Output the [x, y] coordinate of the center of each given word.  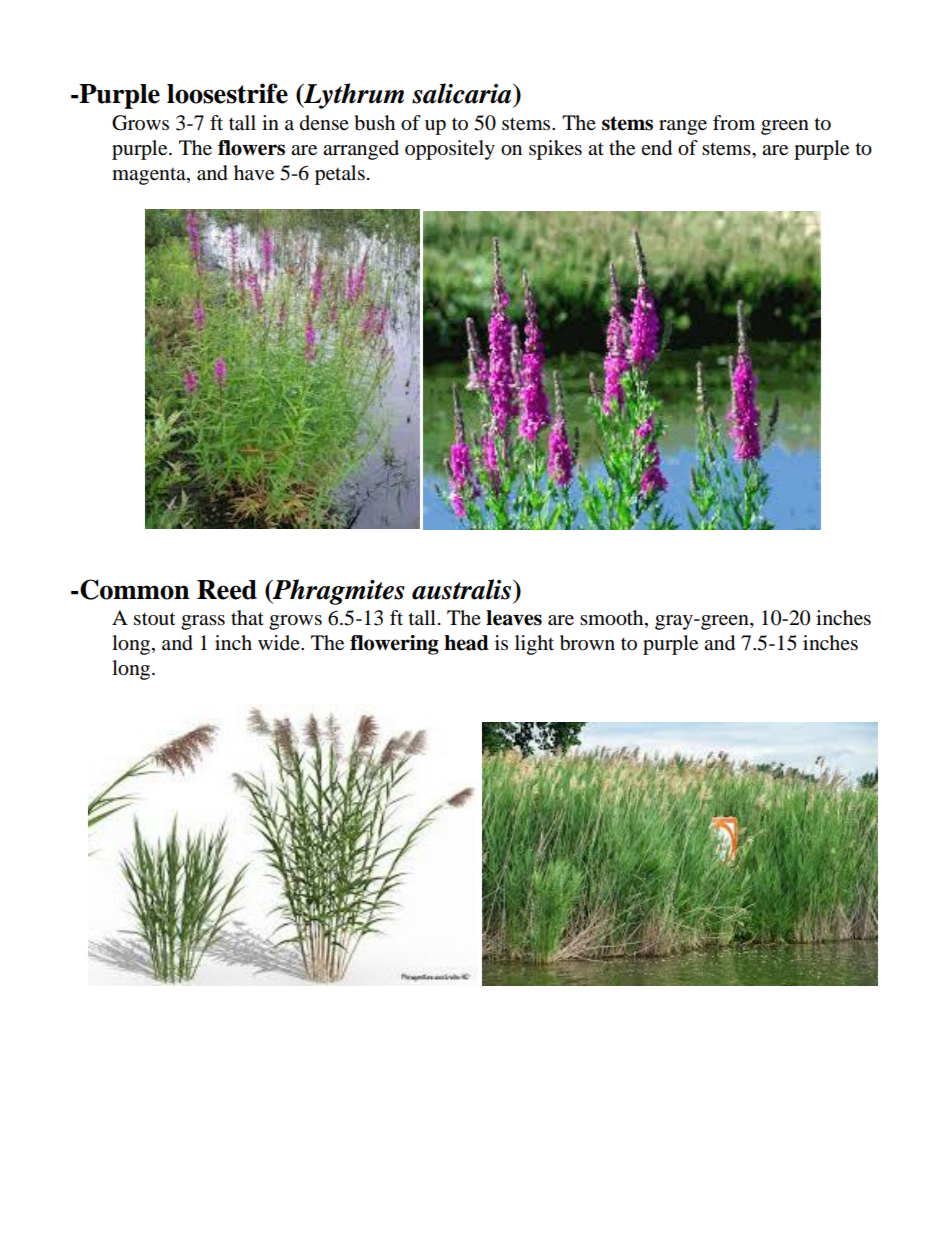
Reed [227, 590]
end [656, 148]
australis [461, 589]
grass [203, 622]
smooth [613, 619]
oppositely [450, 150]
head [466, 643]
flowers [251, 148]
